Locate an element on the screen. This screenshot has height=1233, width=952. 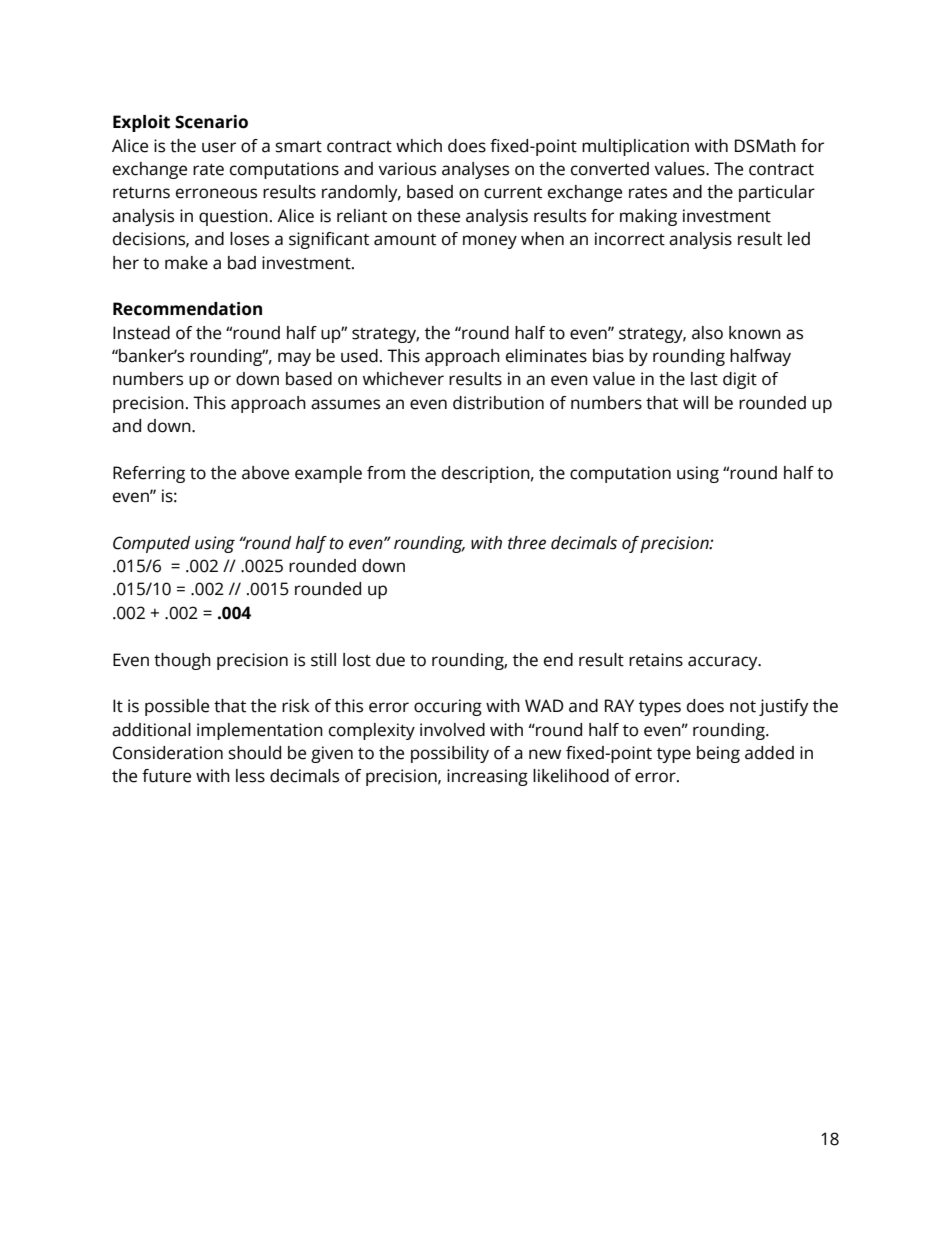
multiplication is located at coordinates (635, 147).
